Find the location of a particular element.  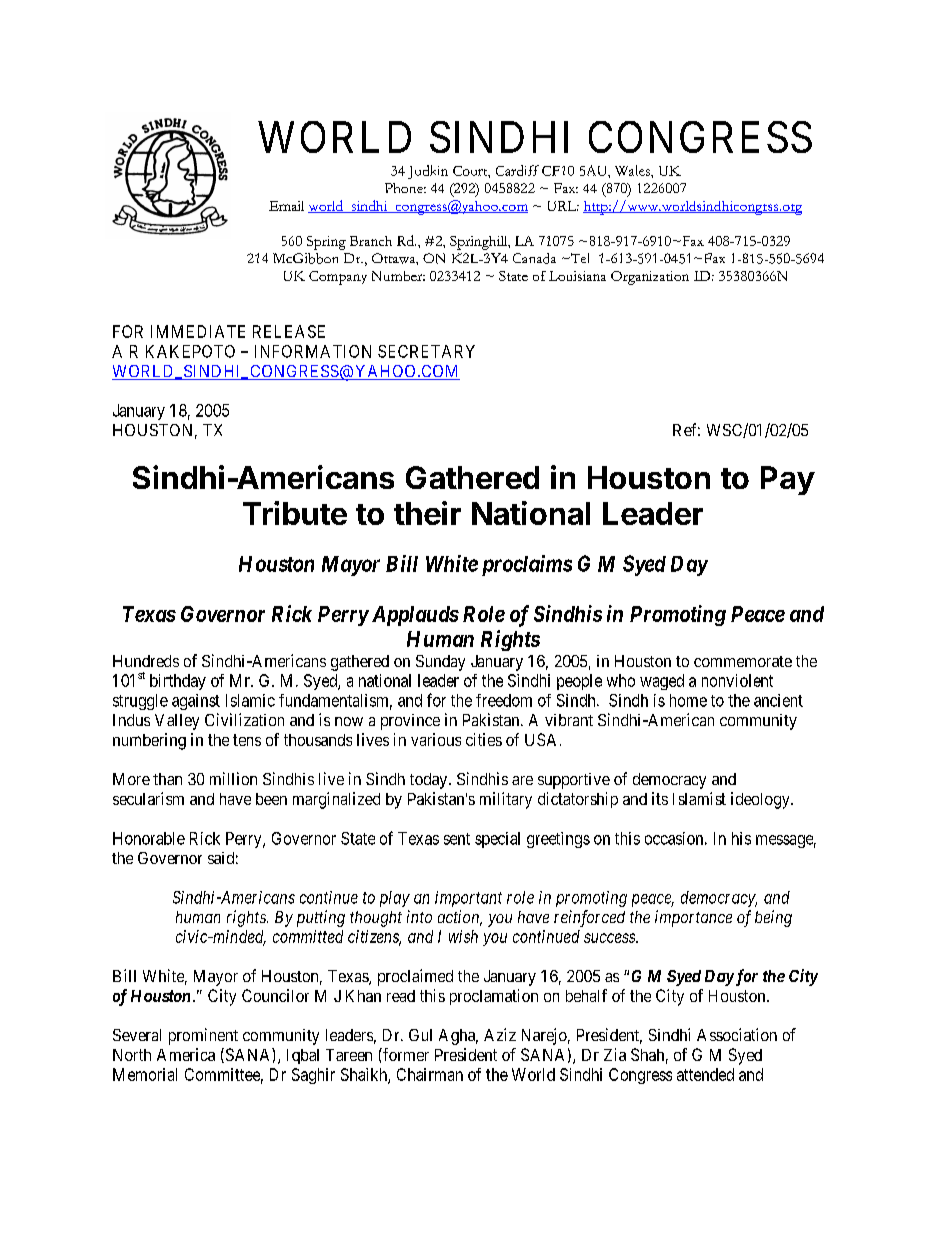

sent is located at coordinates (457, 839).
